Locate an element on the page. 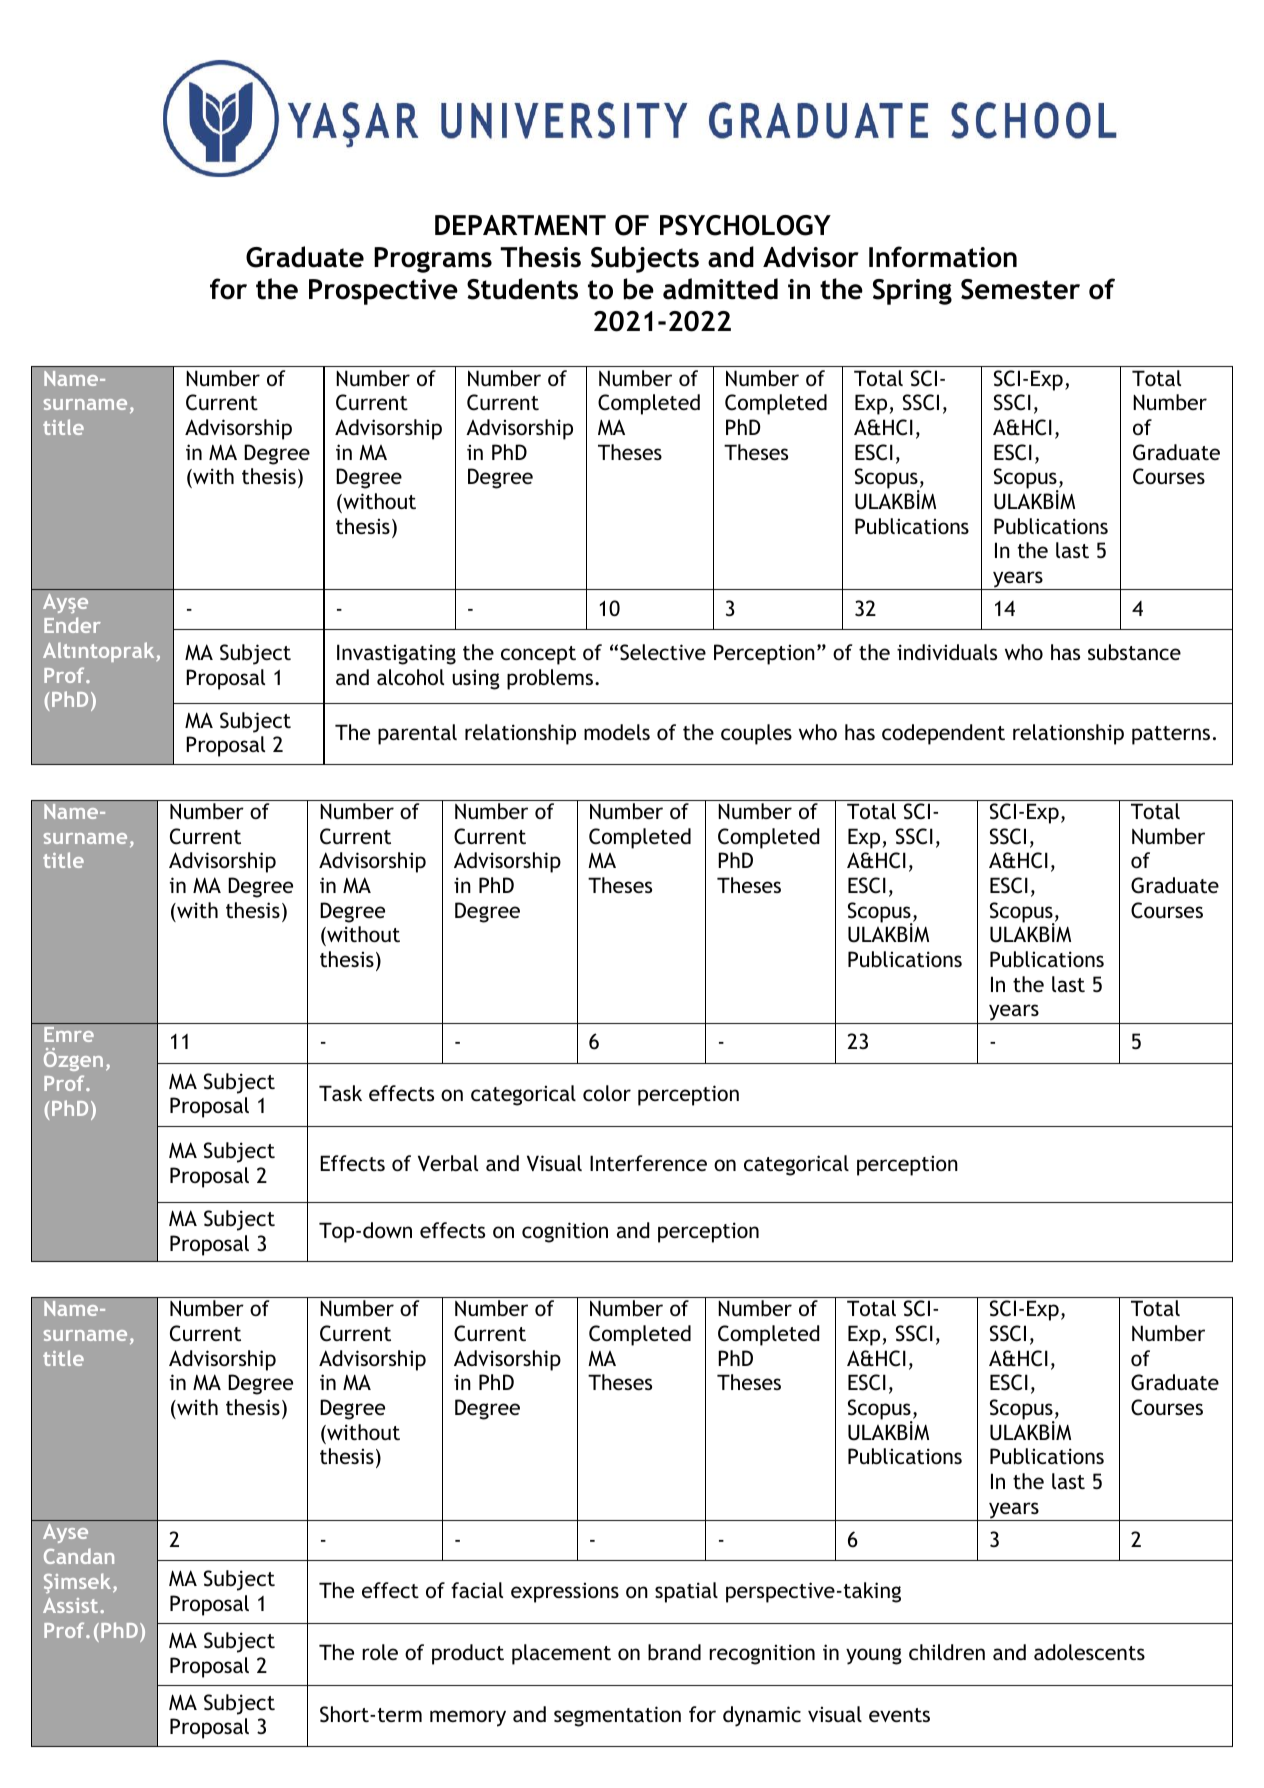 The width and height of the image is (1264, 1788). Interference is located at coordinates (648, 1163).
